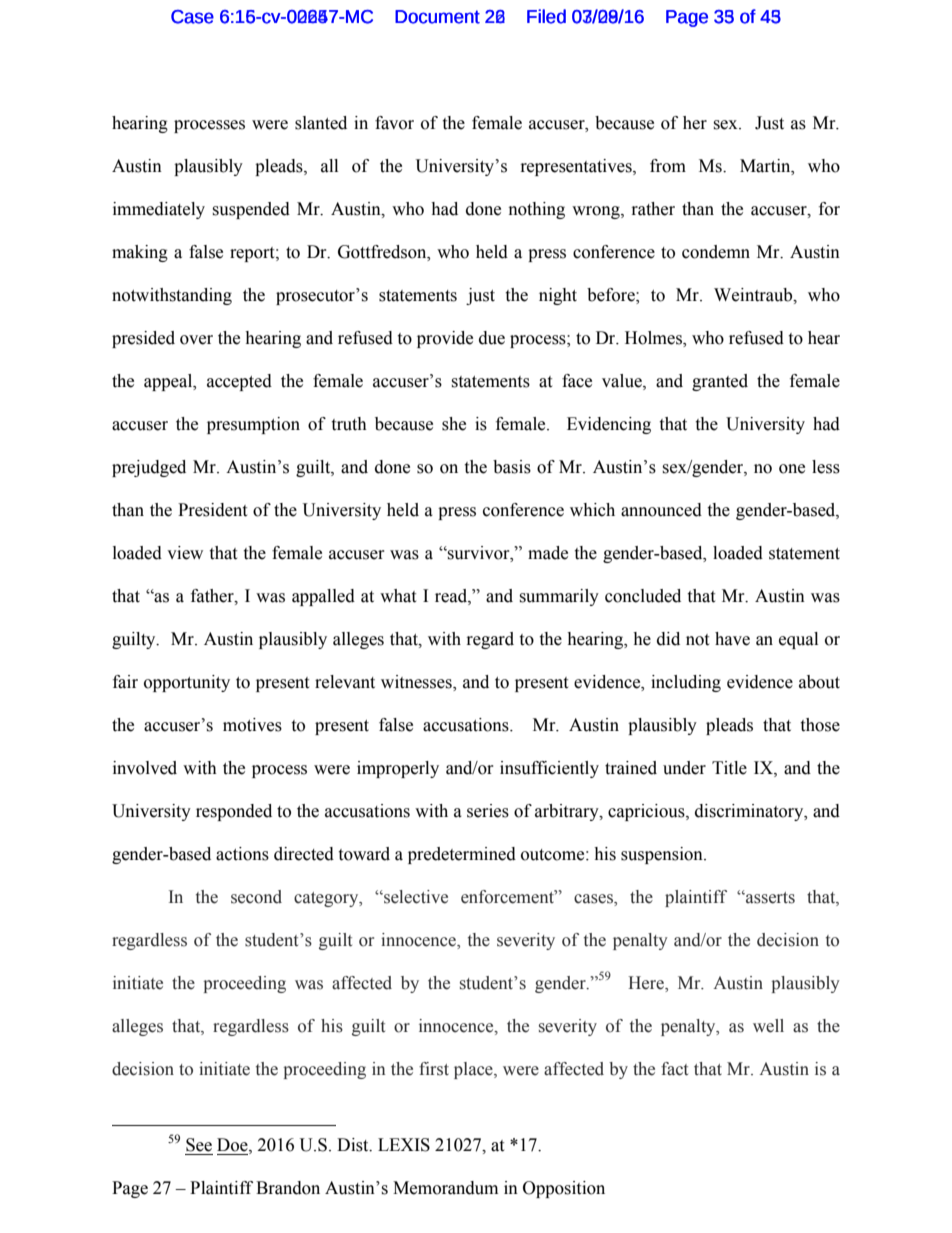  I want to click on have, so click(732, 639).
